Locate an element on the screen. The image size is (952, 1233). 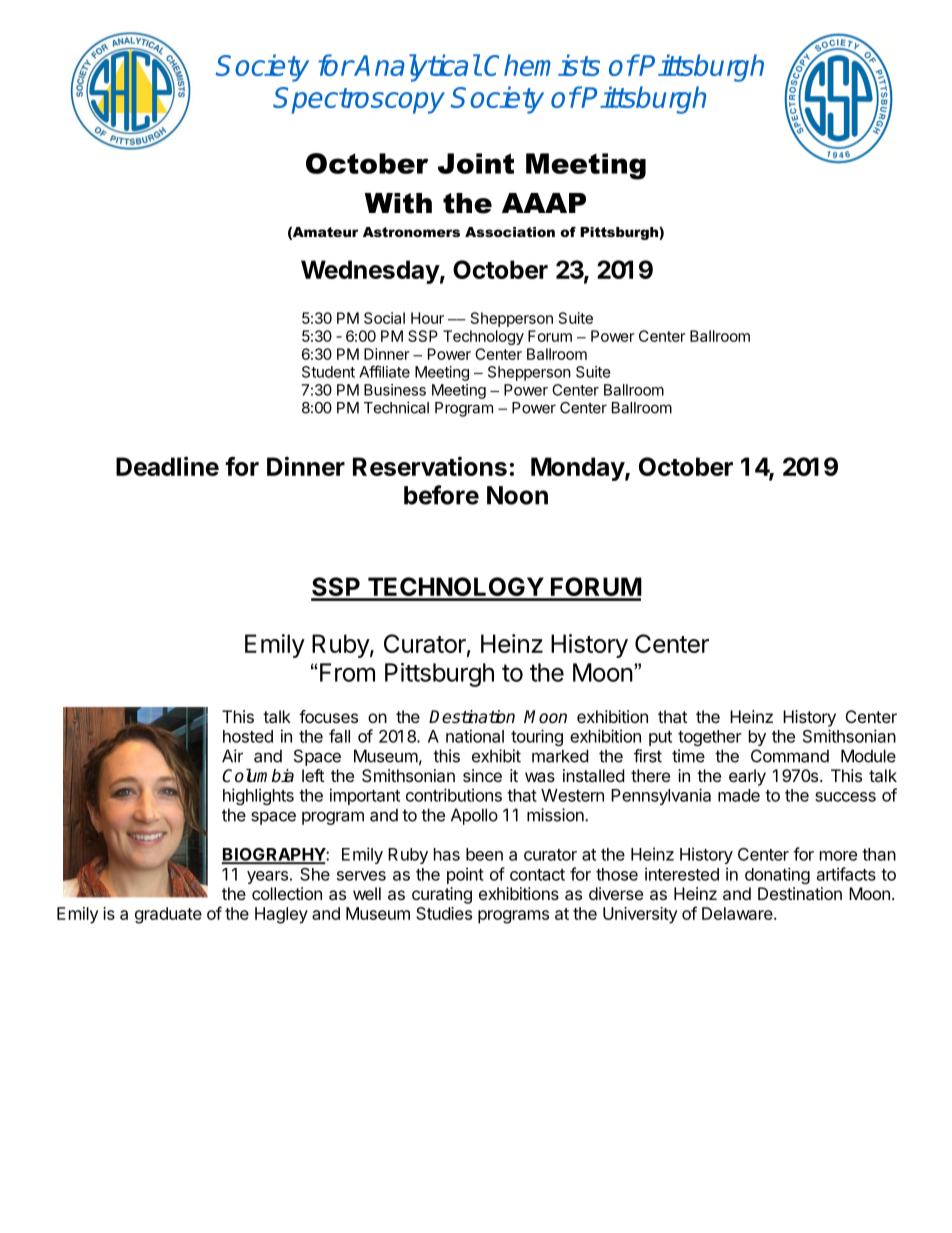
contact is located at coordinates (537, 875).
